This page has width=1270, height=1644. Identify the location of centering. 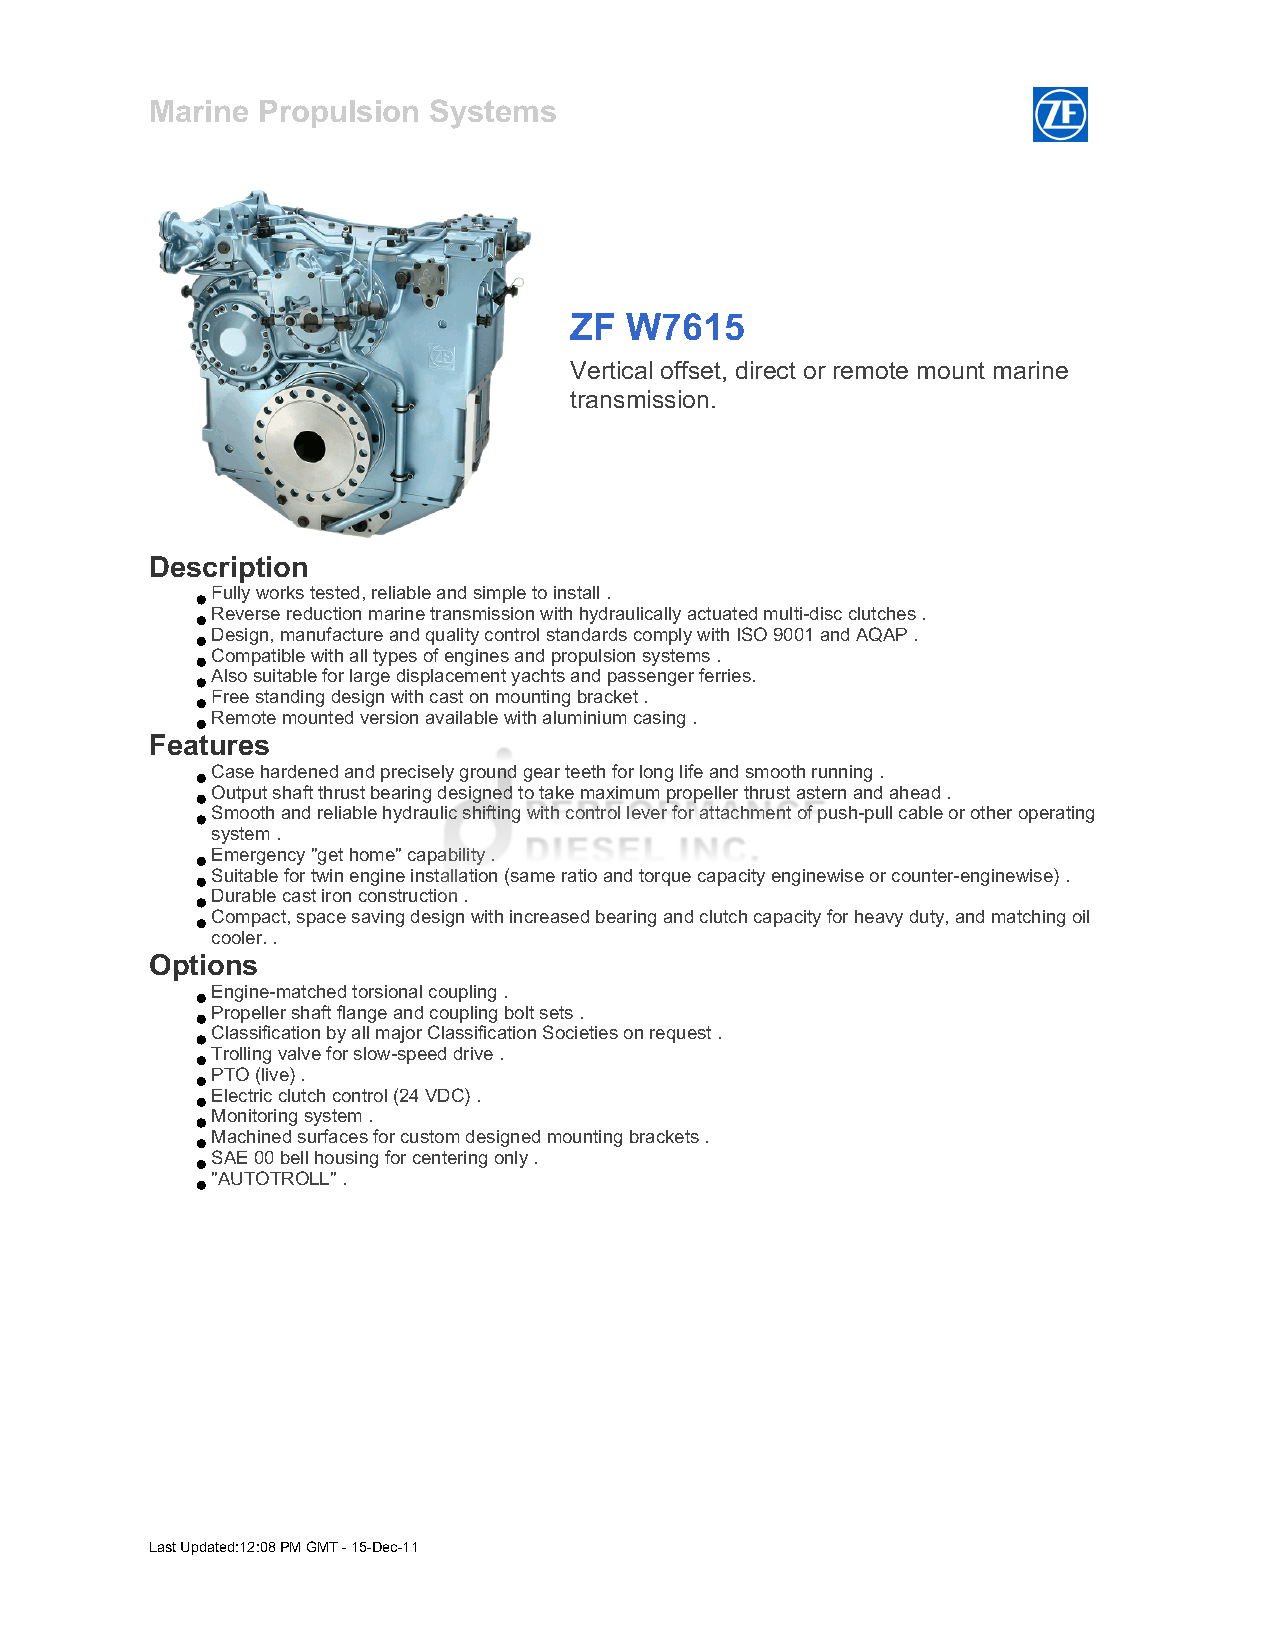
(450, 1159).
